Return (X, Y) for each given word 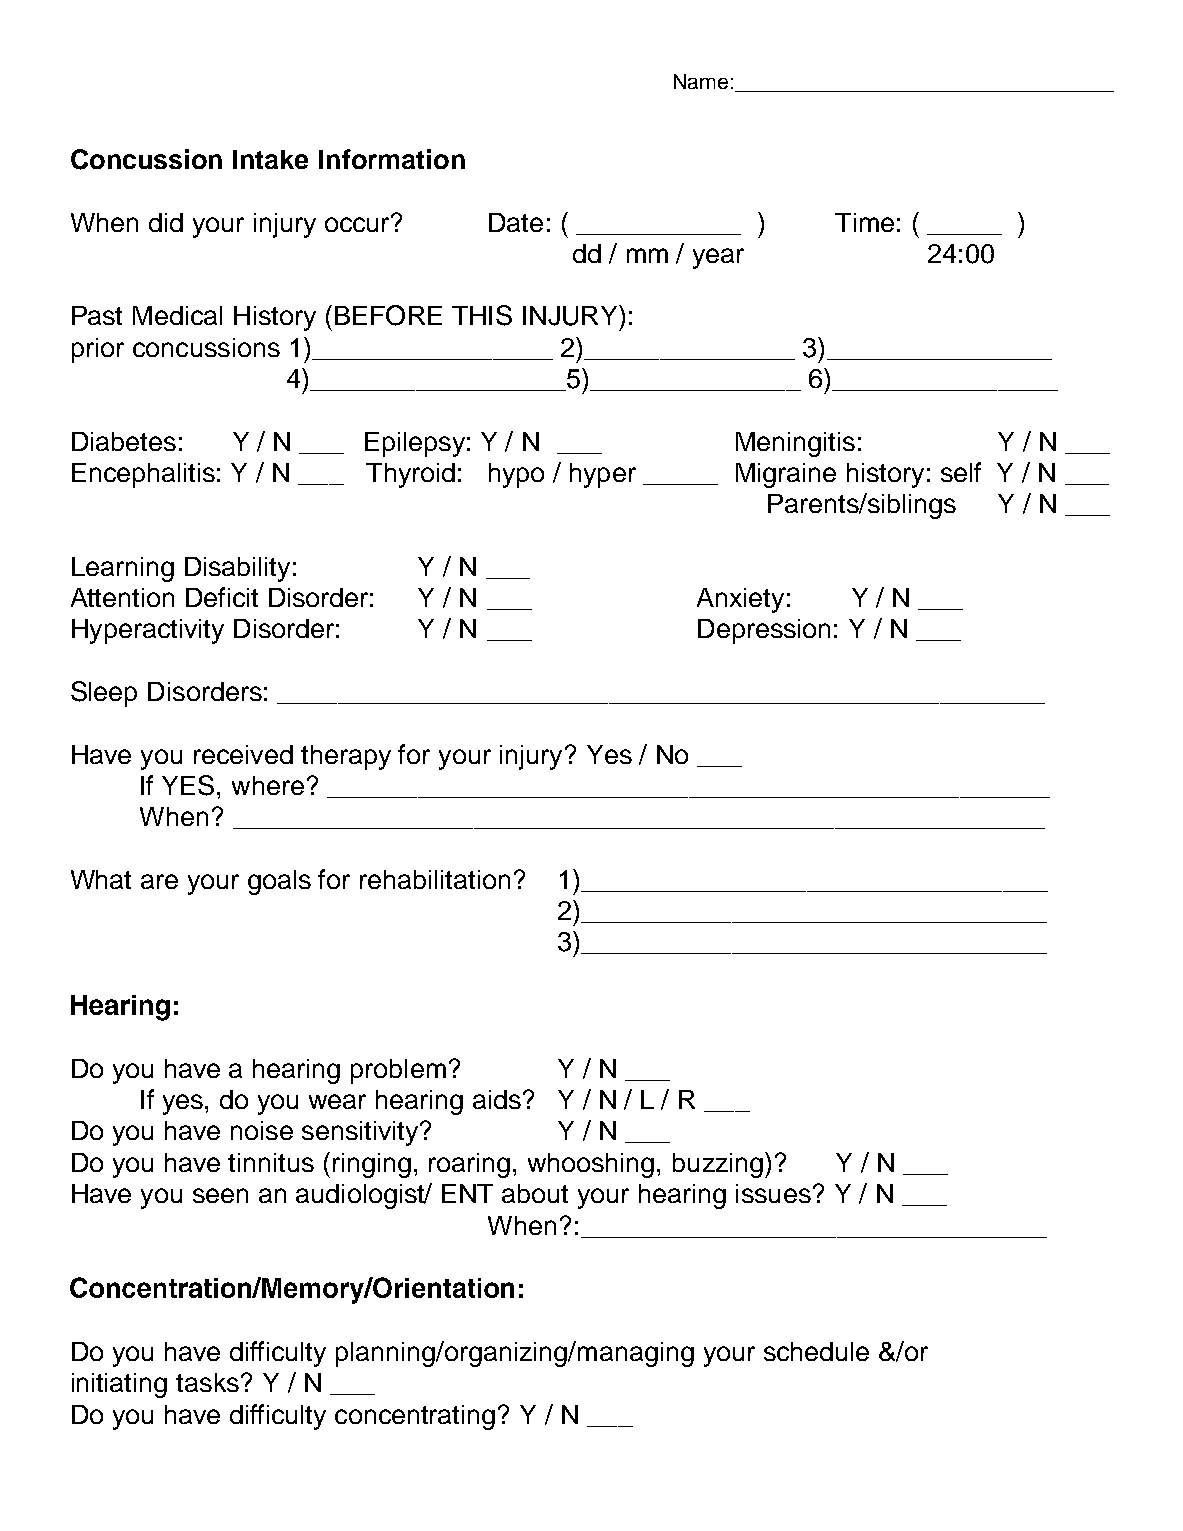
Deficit (222, 597)
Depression (764, 631)
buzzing (719, 1165)
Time (864, 222)
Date (516, 222)
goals (279, 882)
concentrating (415, 1417)
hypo (516, 475)
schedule (816, 1351)
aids (497, 1099)
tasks (207, 1382)
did (166, 222)
